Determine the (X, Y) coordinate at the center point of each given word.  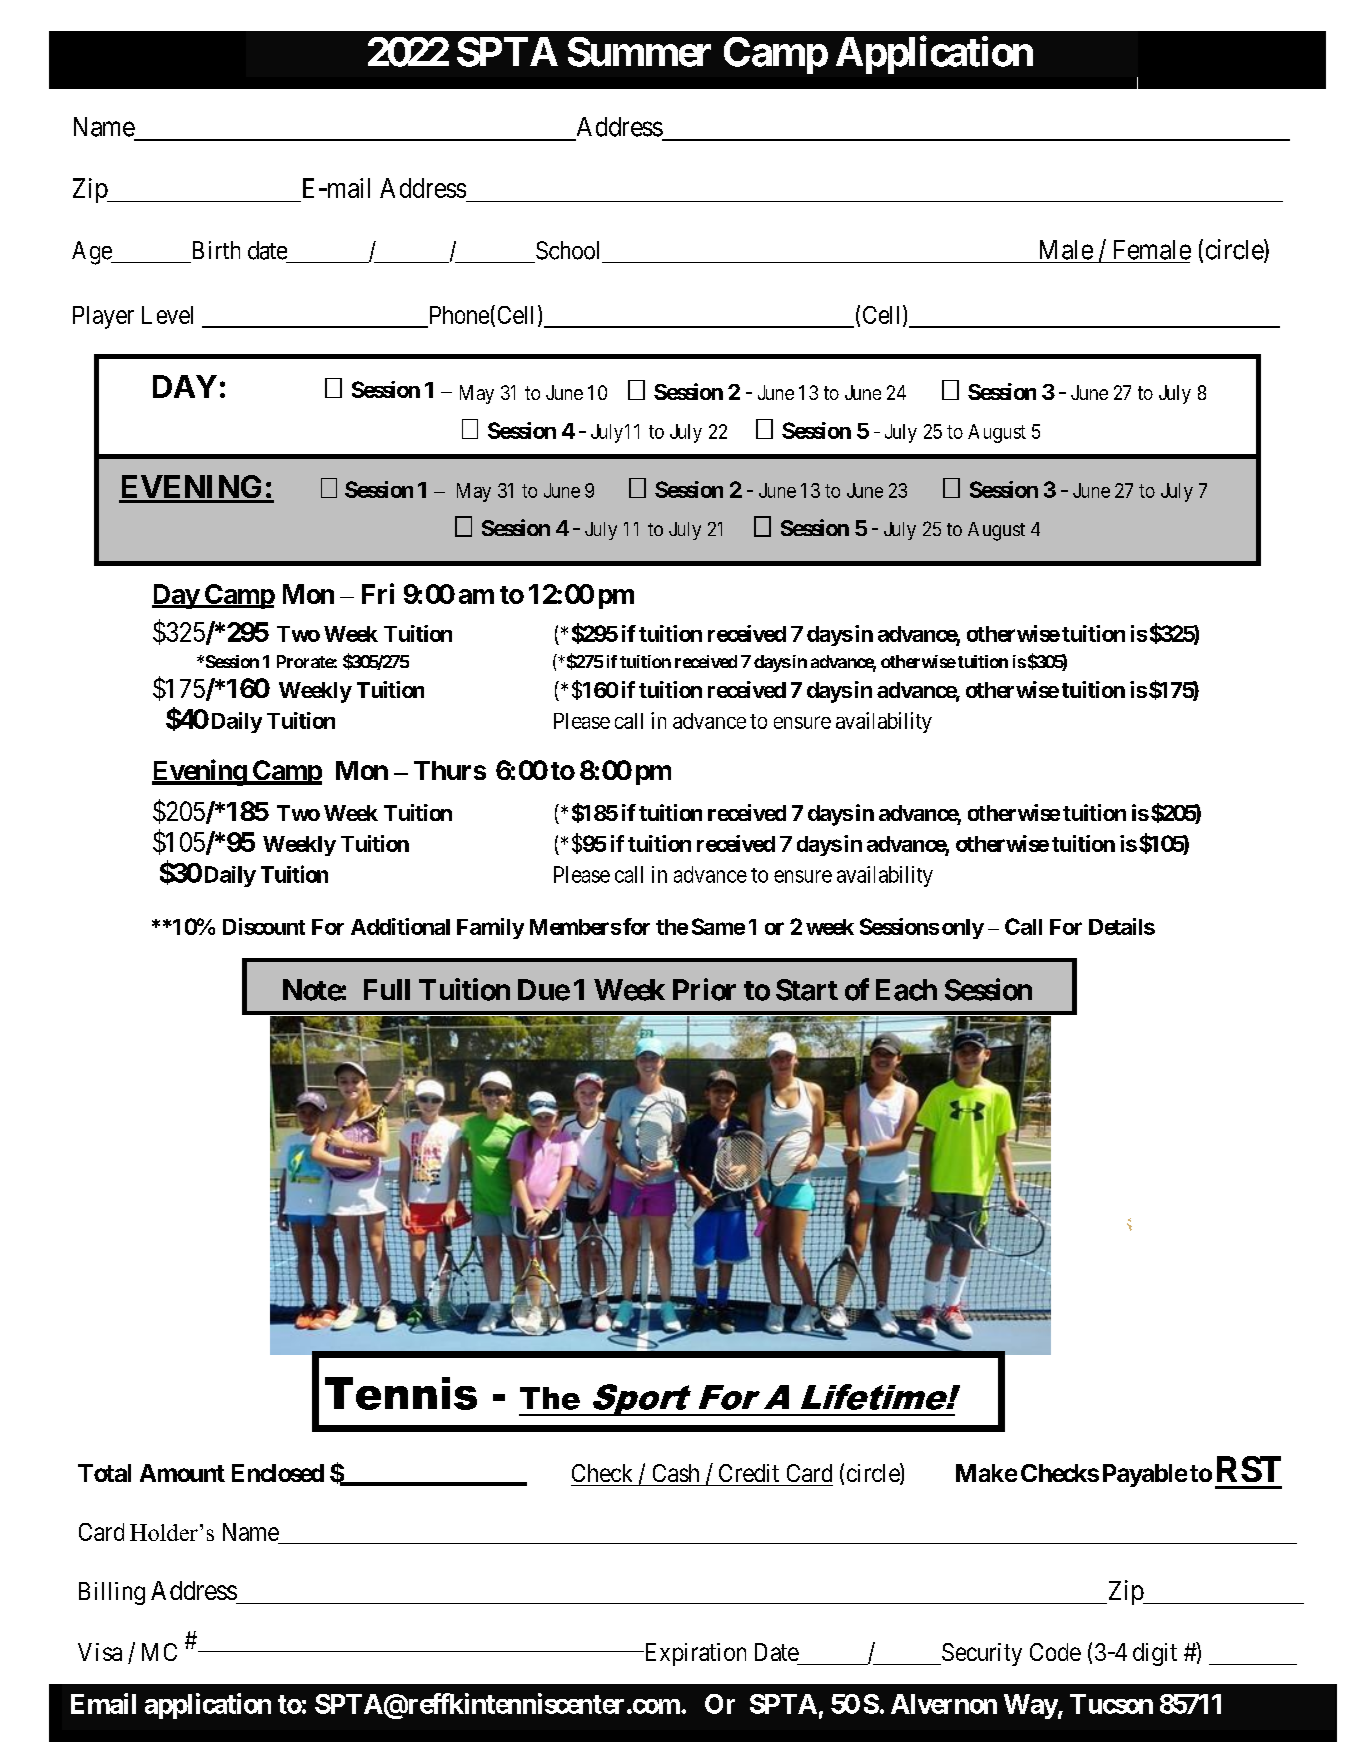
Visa (100, 1652)
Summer (639, 52)
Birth (216, 250)
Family (490, 928)
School (567, 250)
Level (167, 315)
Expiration (694, 1654)
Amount (182, 1473)
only (963, 929)
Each (906, 990)
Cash (676, 1473)
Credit (749, 1473)
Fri (378, 593)
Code (1055, 1652)
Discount (264, 926)
